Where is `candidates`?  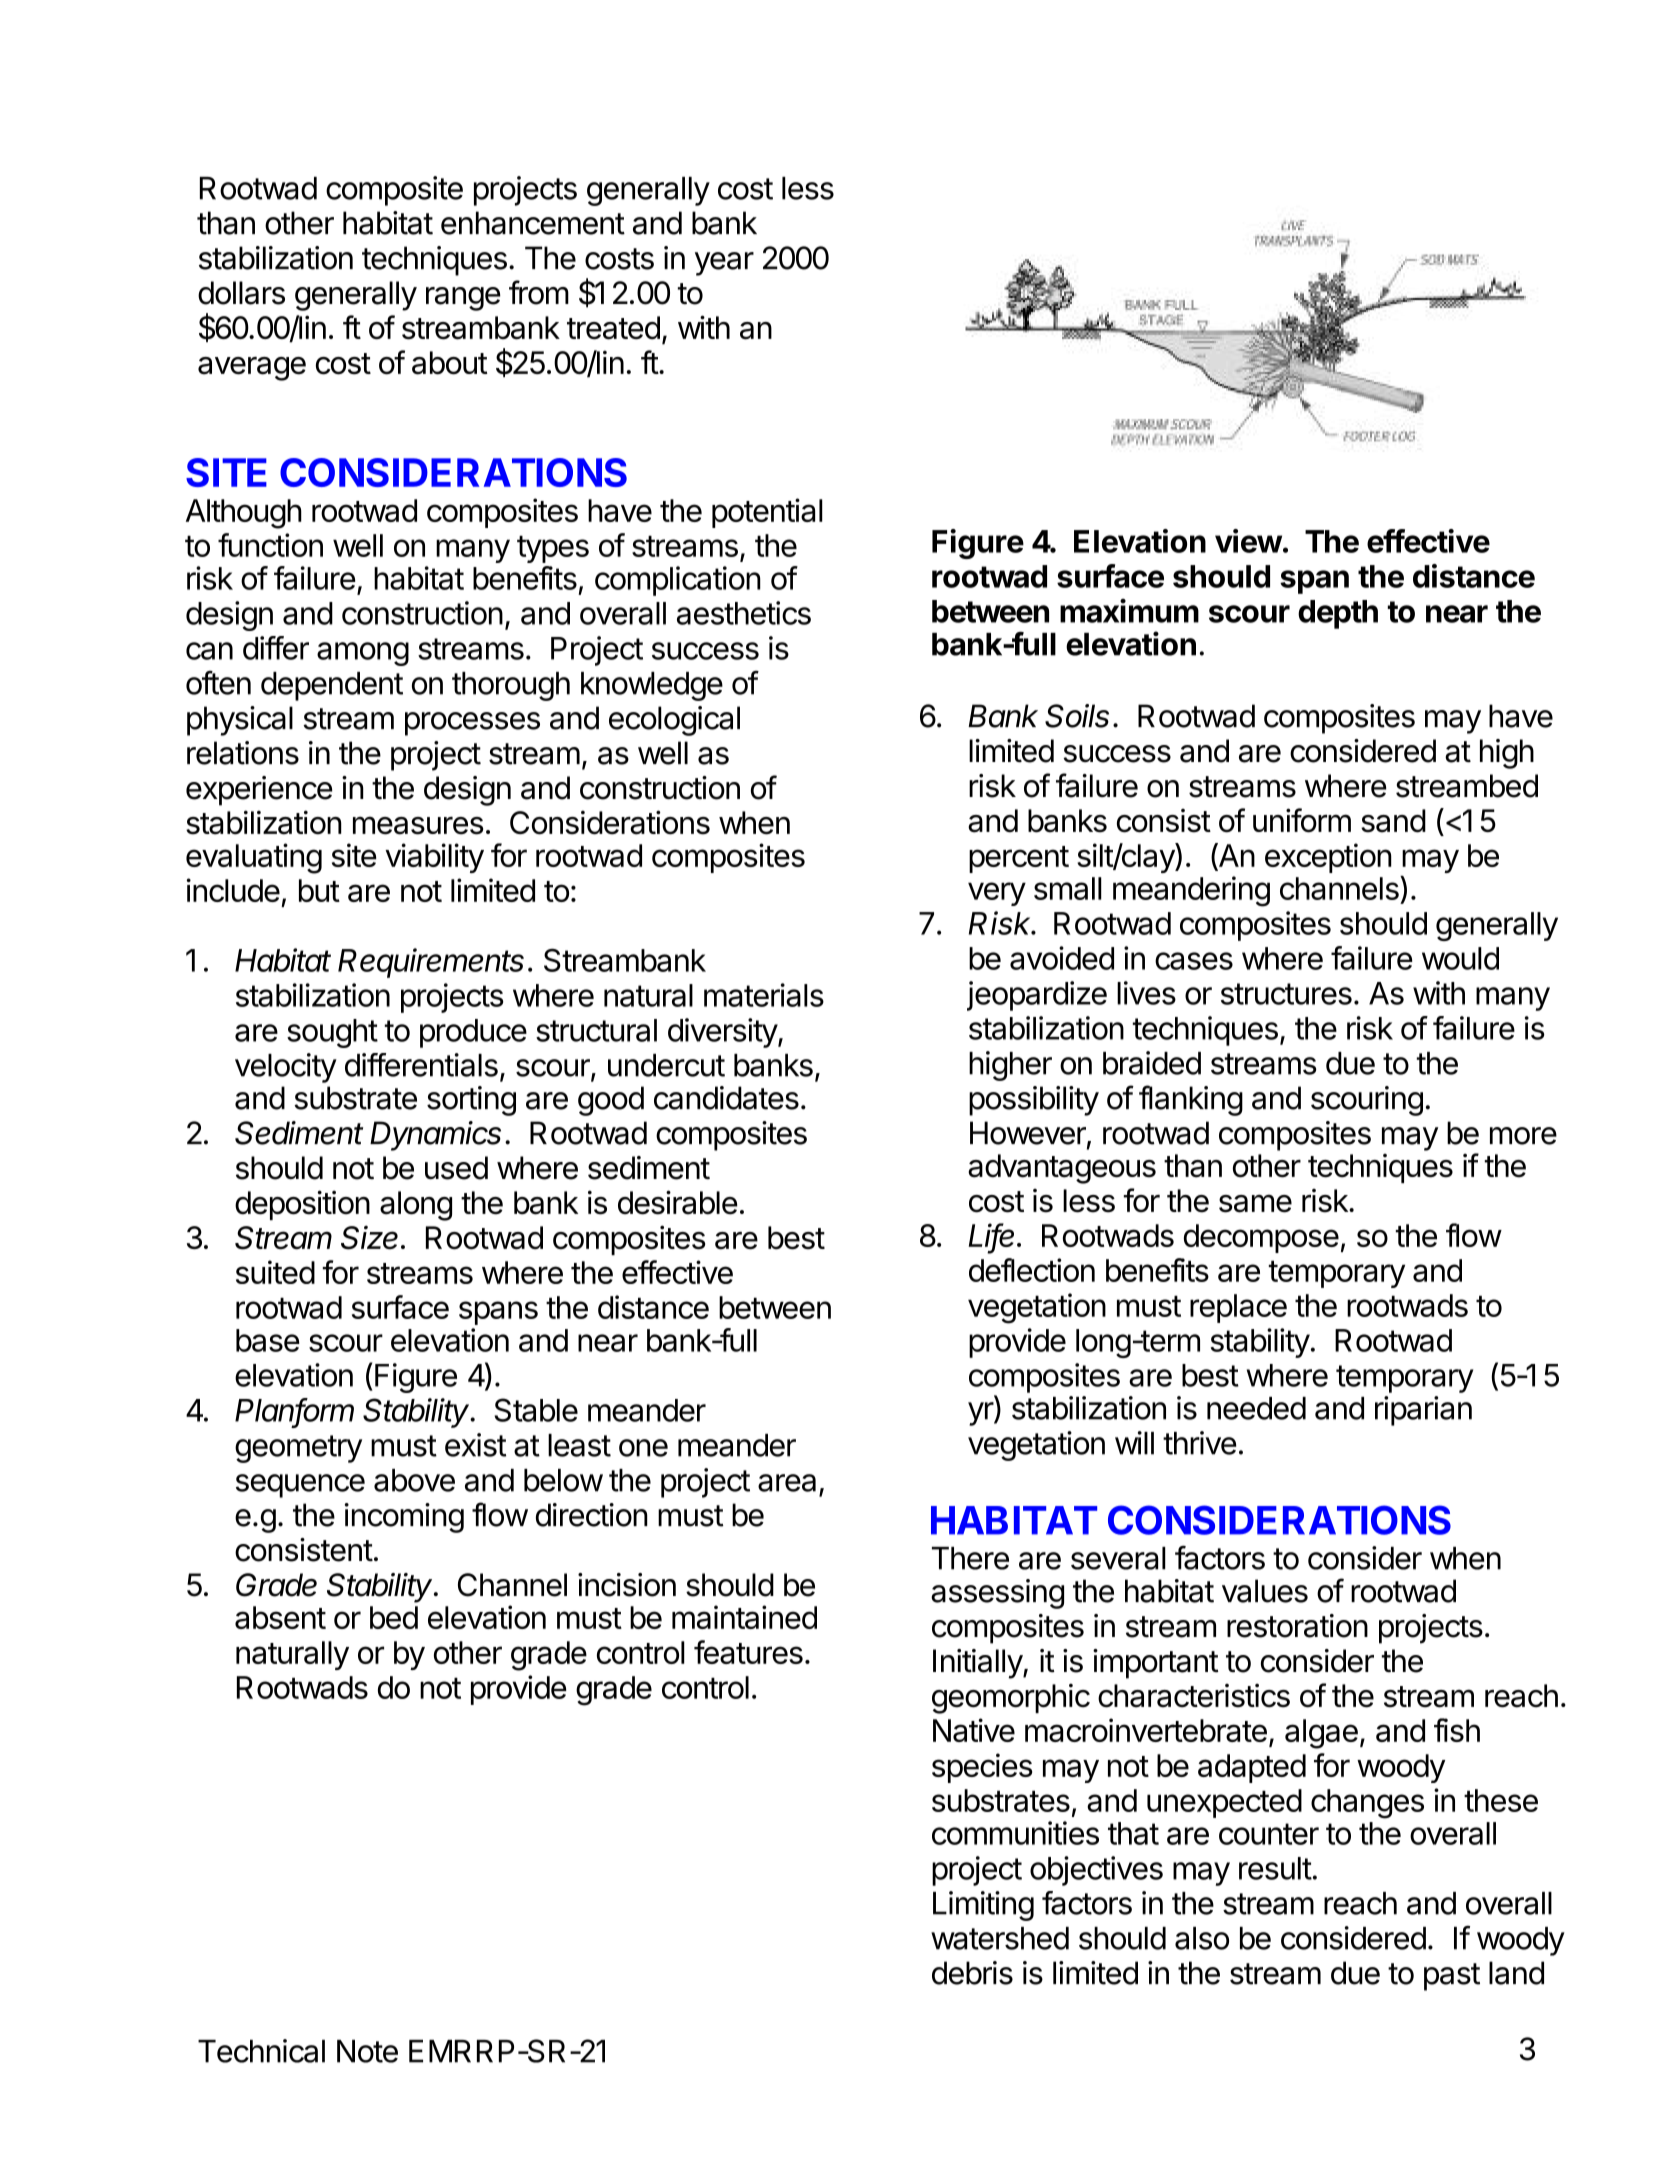
candidates is located at coordinates (726, 1098).
